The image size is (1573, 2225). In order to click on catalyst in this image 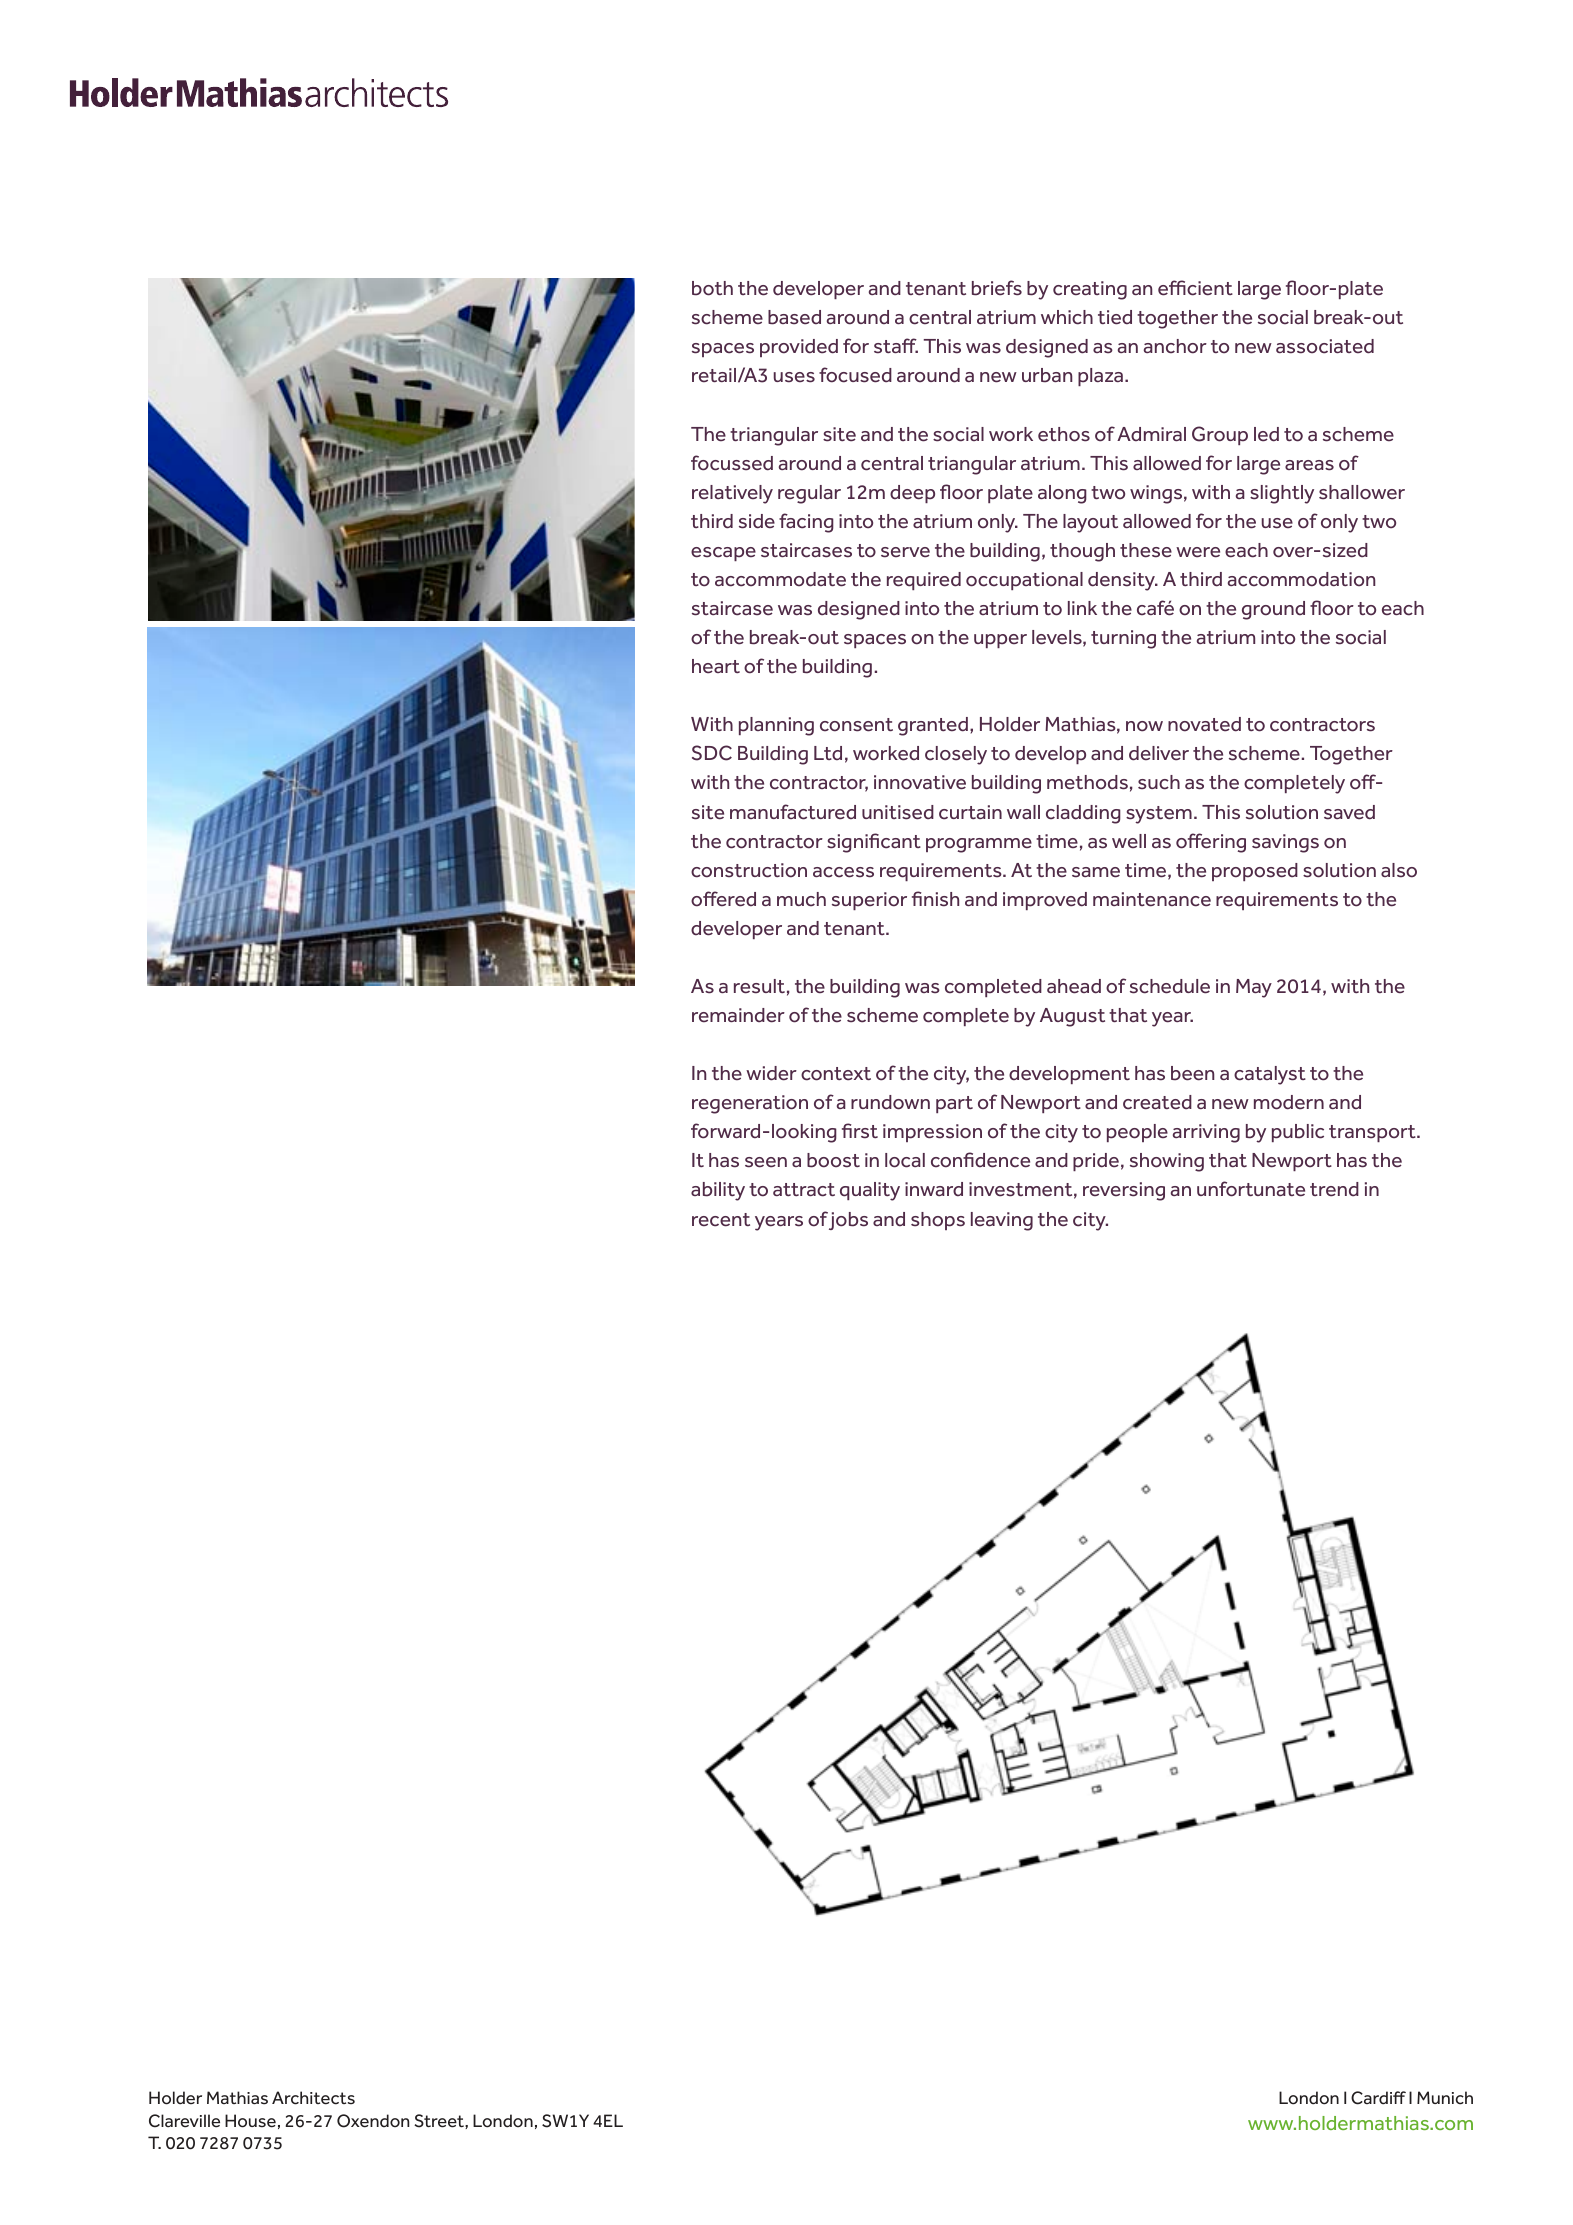, I will do `click(1270, 1075)`.
